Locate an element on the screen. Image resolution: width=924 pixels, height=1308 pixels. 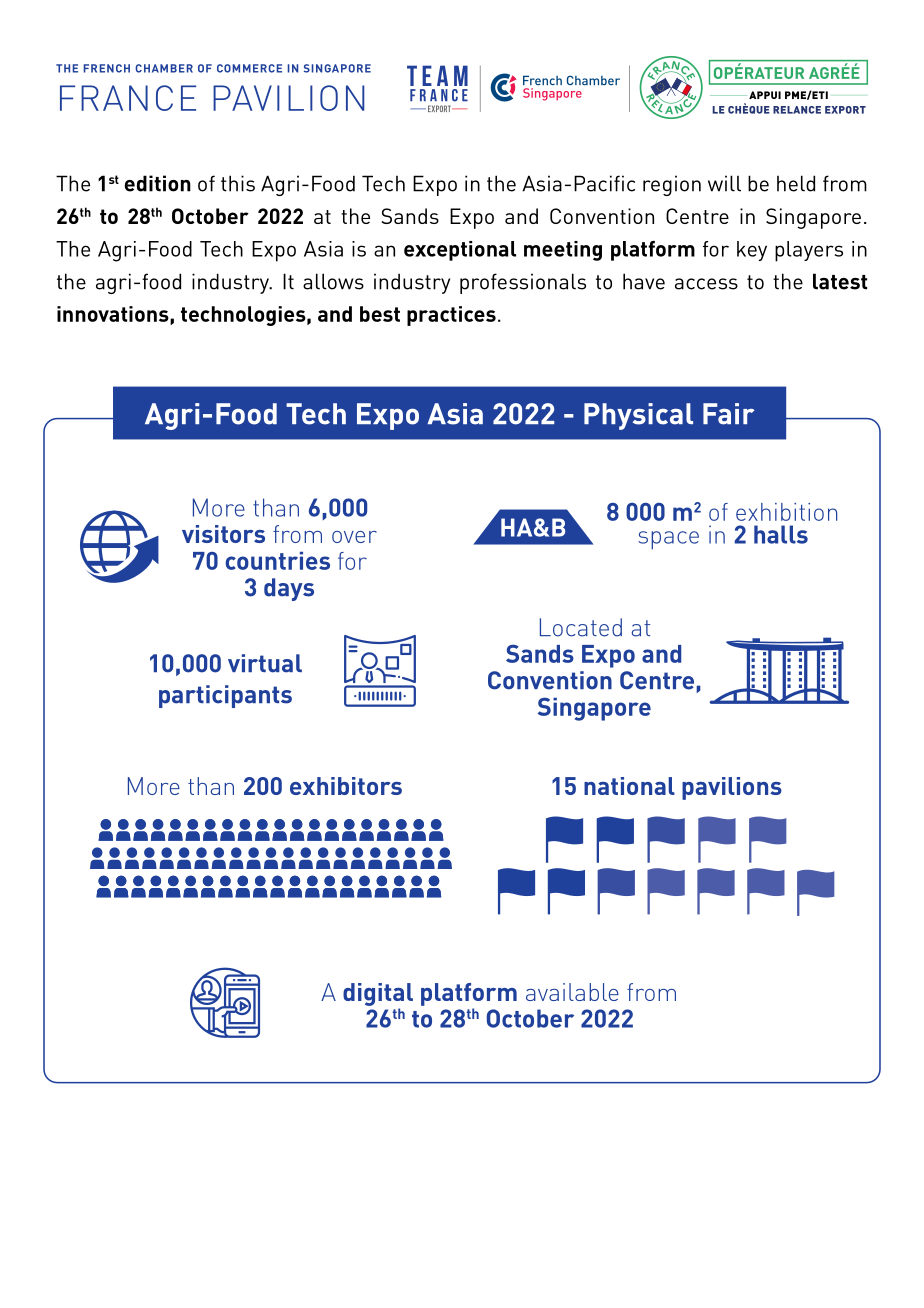
CHAMBER is located at coordinates (164, 68).
